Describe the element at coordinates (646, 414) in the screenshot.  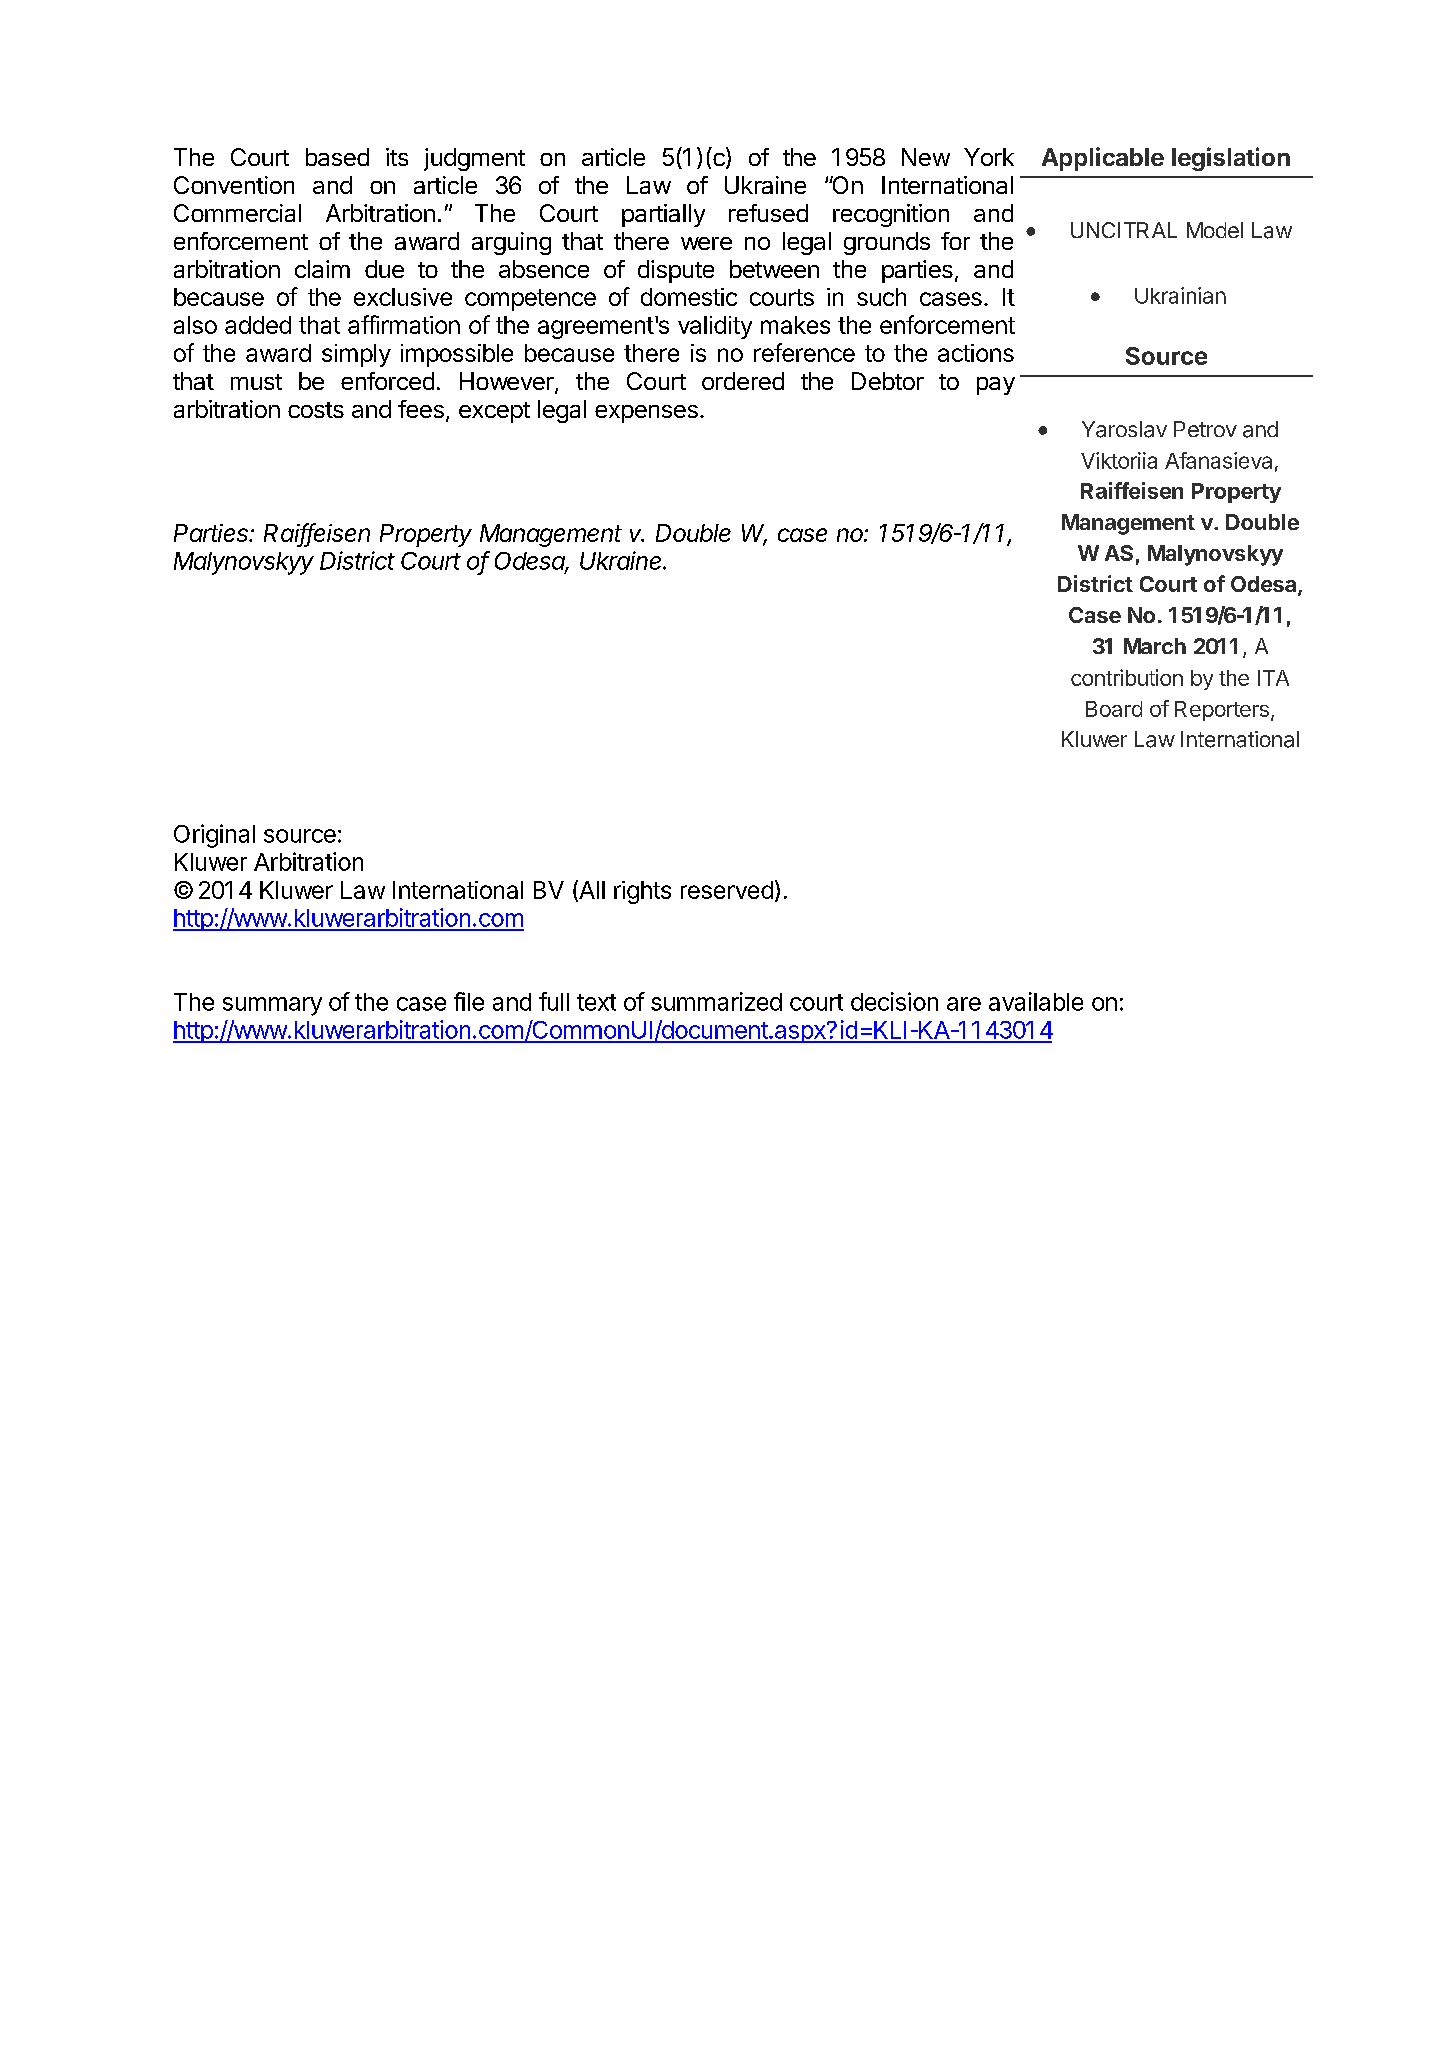
I see `expenses` at that location.
